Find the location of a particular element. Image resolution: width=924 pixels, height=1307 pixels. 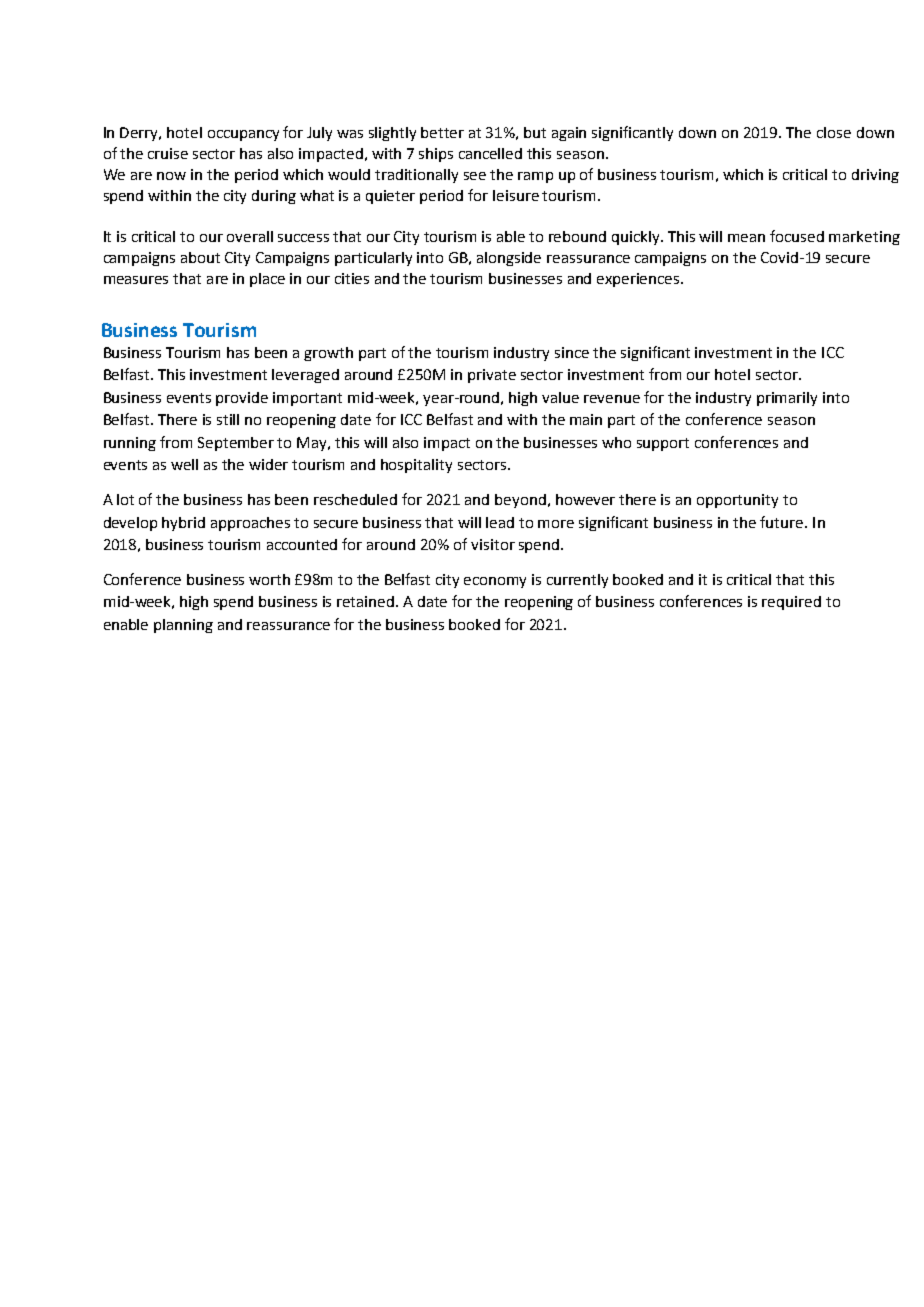

planning is located at coordinates (183, 626).
